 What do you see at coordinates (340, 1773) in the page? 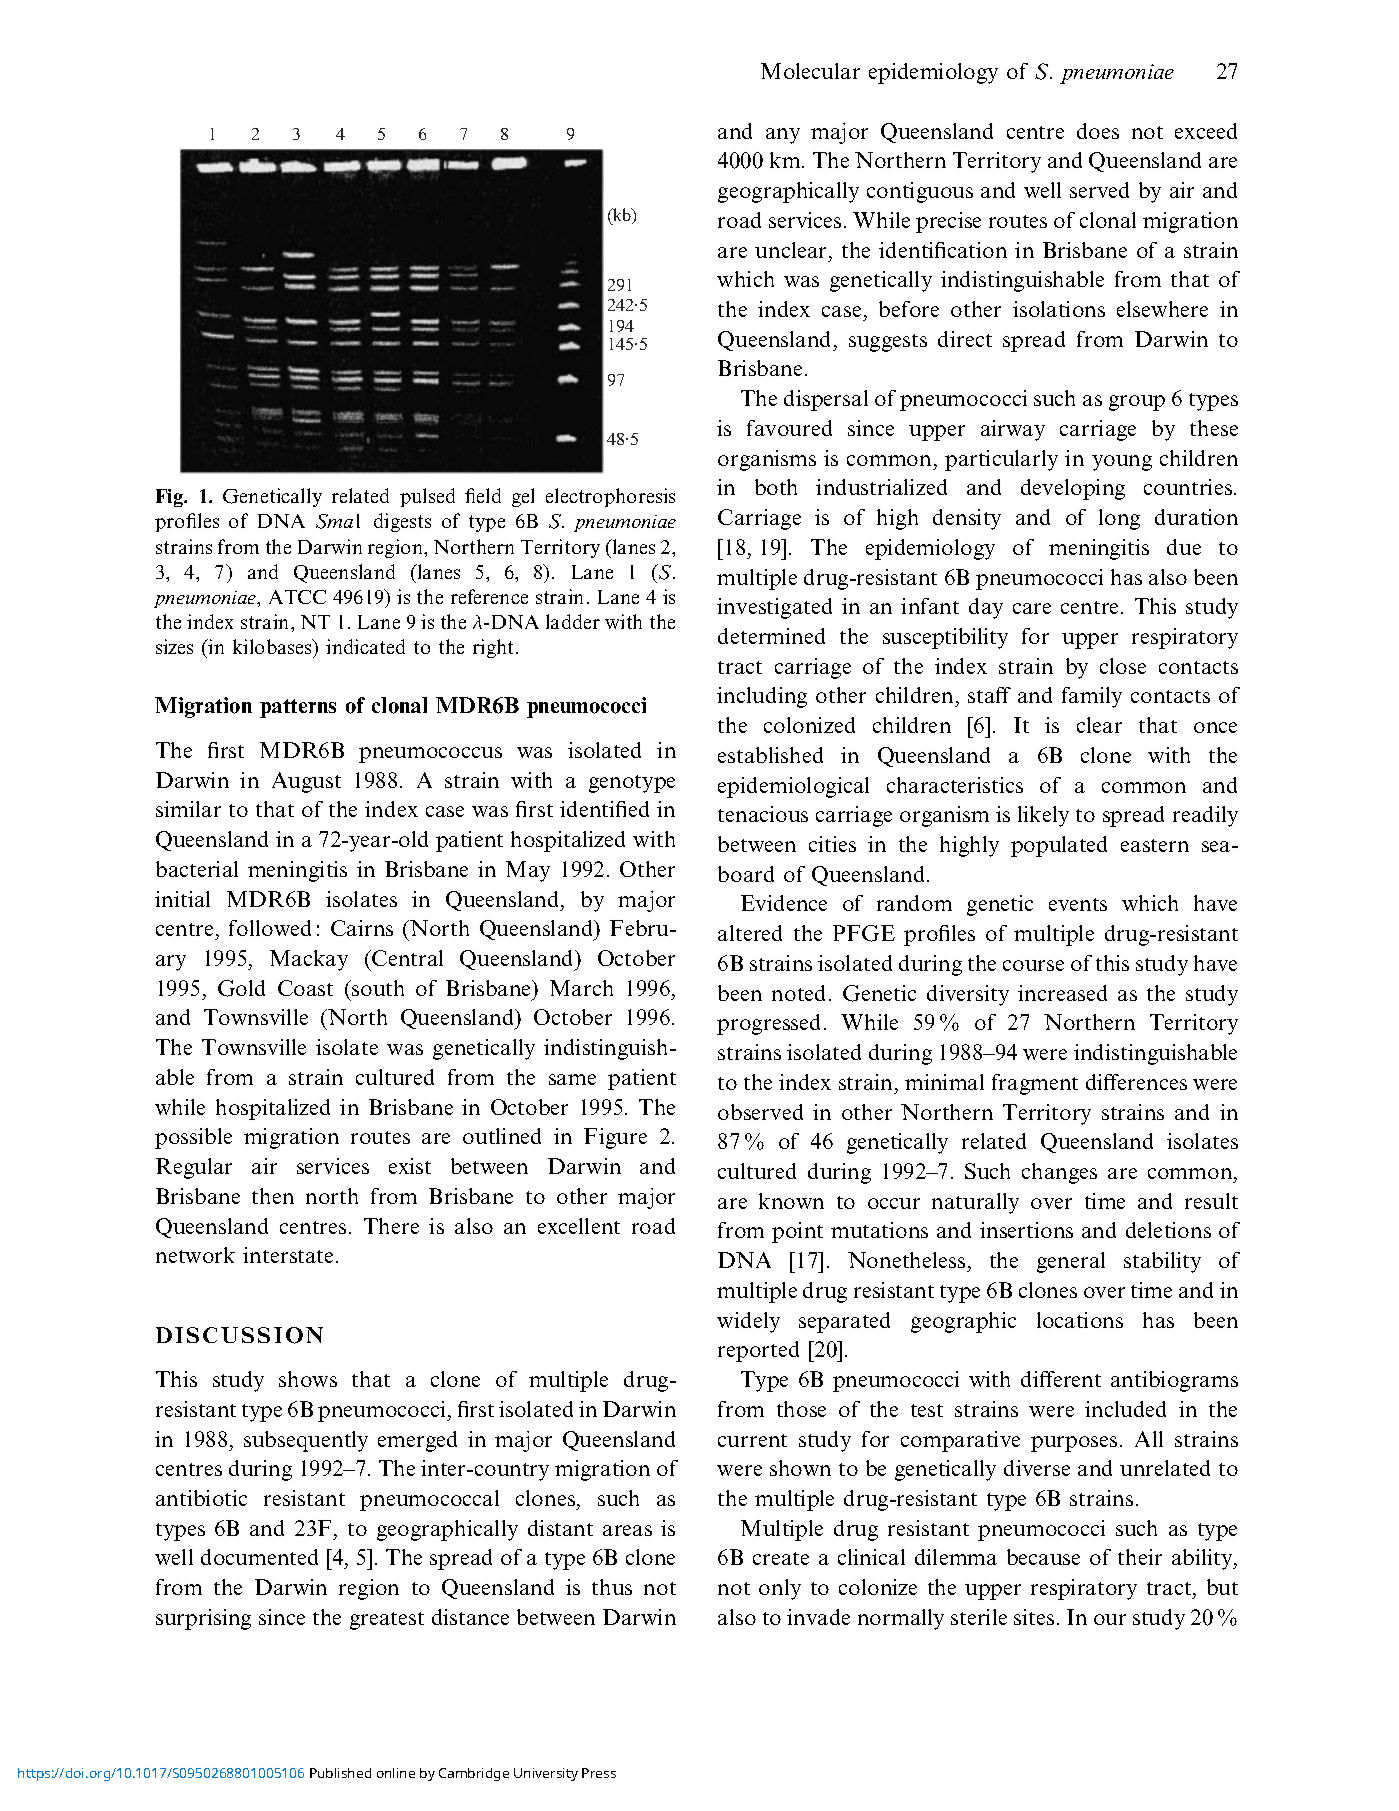
I see `Published` at bounding box center [340, 1773].
